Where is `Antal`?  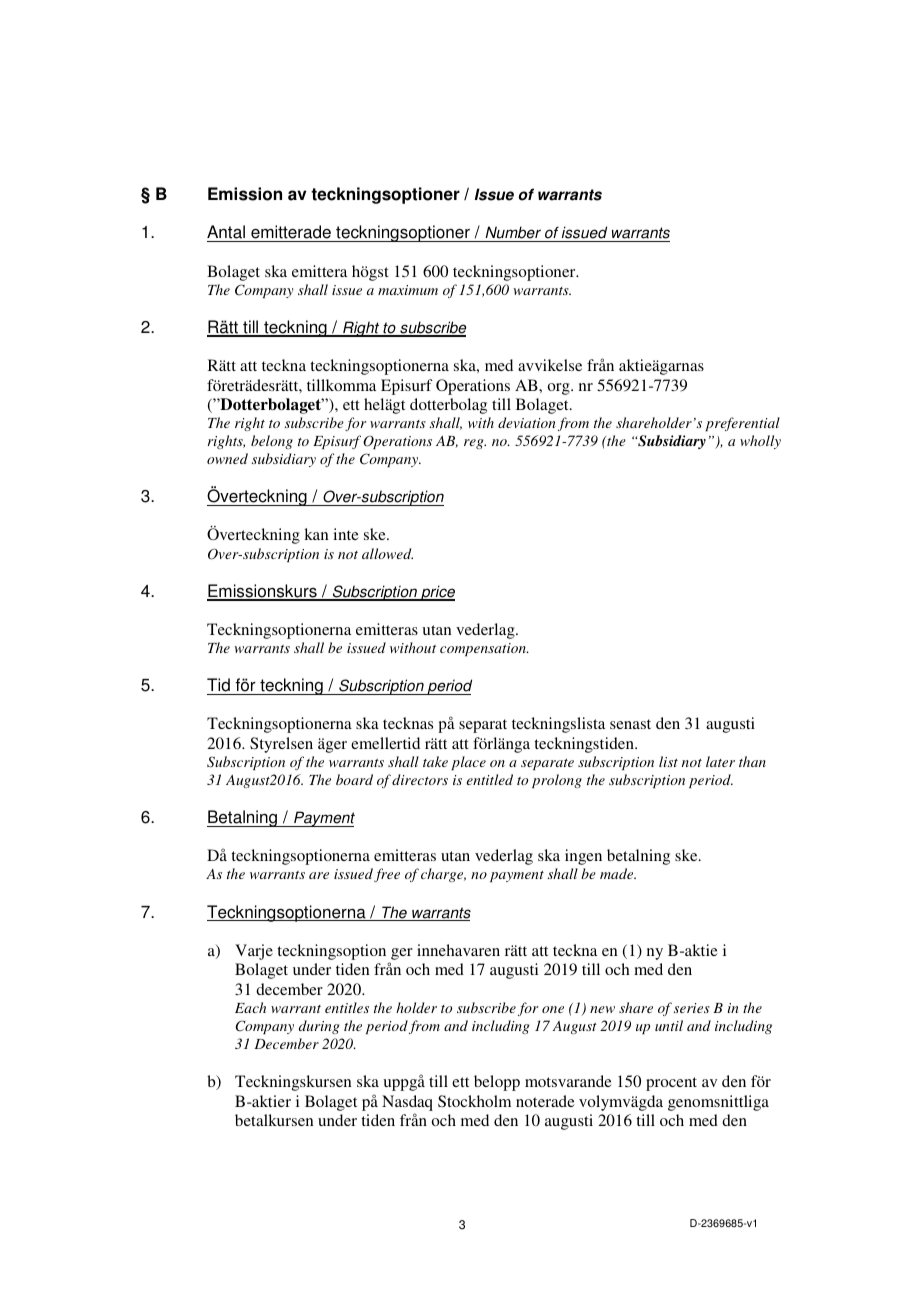
Antal is located at coordinates (227, 233).
